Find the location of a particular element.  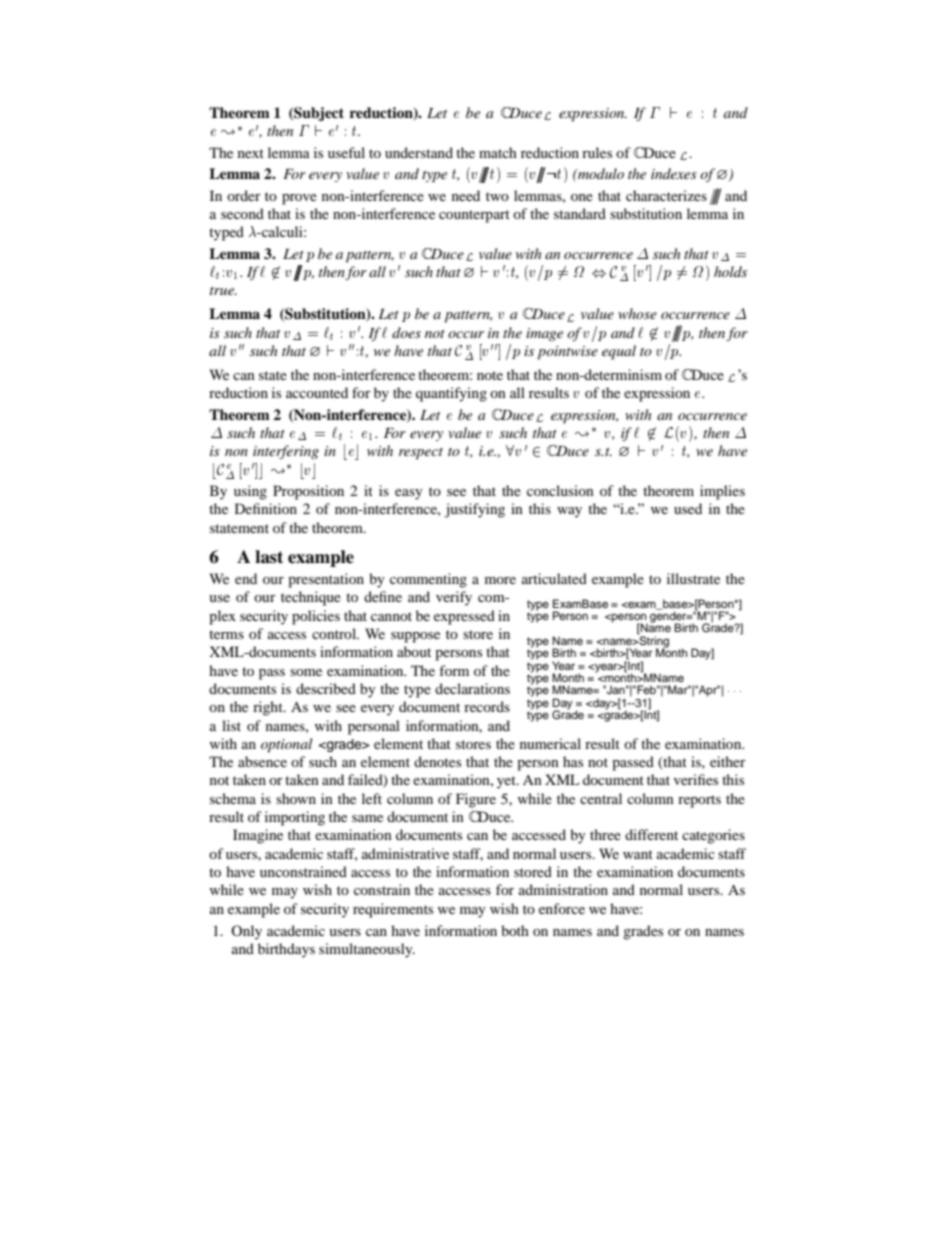

declarations is located at coordinates (472, 688).
